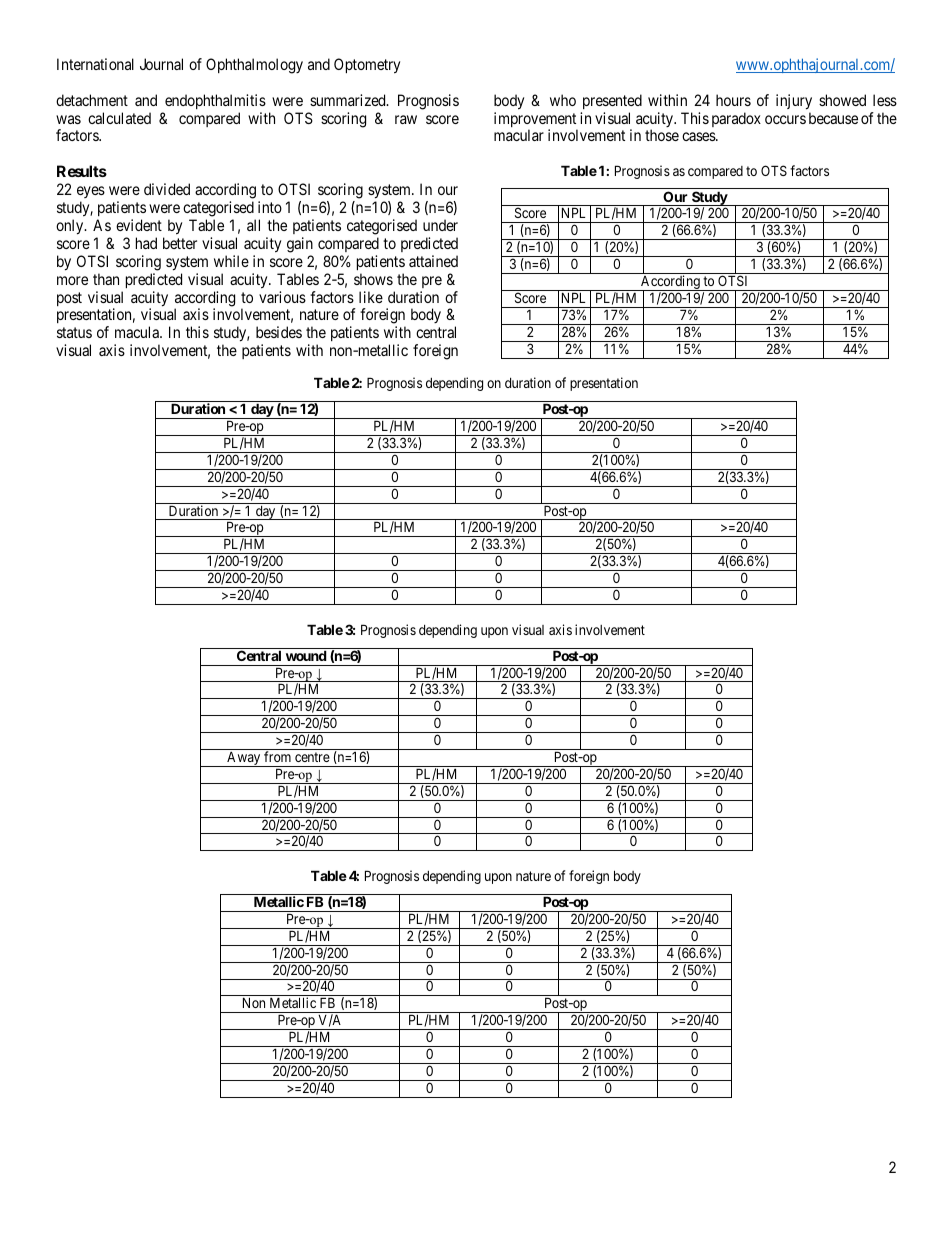 Image resolution: width=952 pixels, height=1233 pixels. Describe the element at coordinates (371, 297) in the image. I see `like` at that location.
